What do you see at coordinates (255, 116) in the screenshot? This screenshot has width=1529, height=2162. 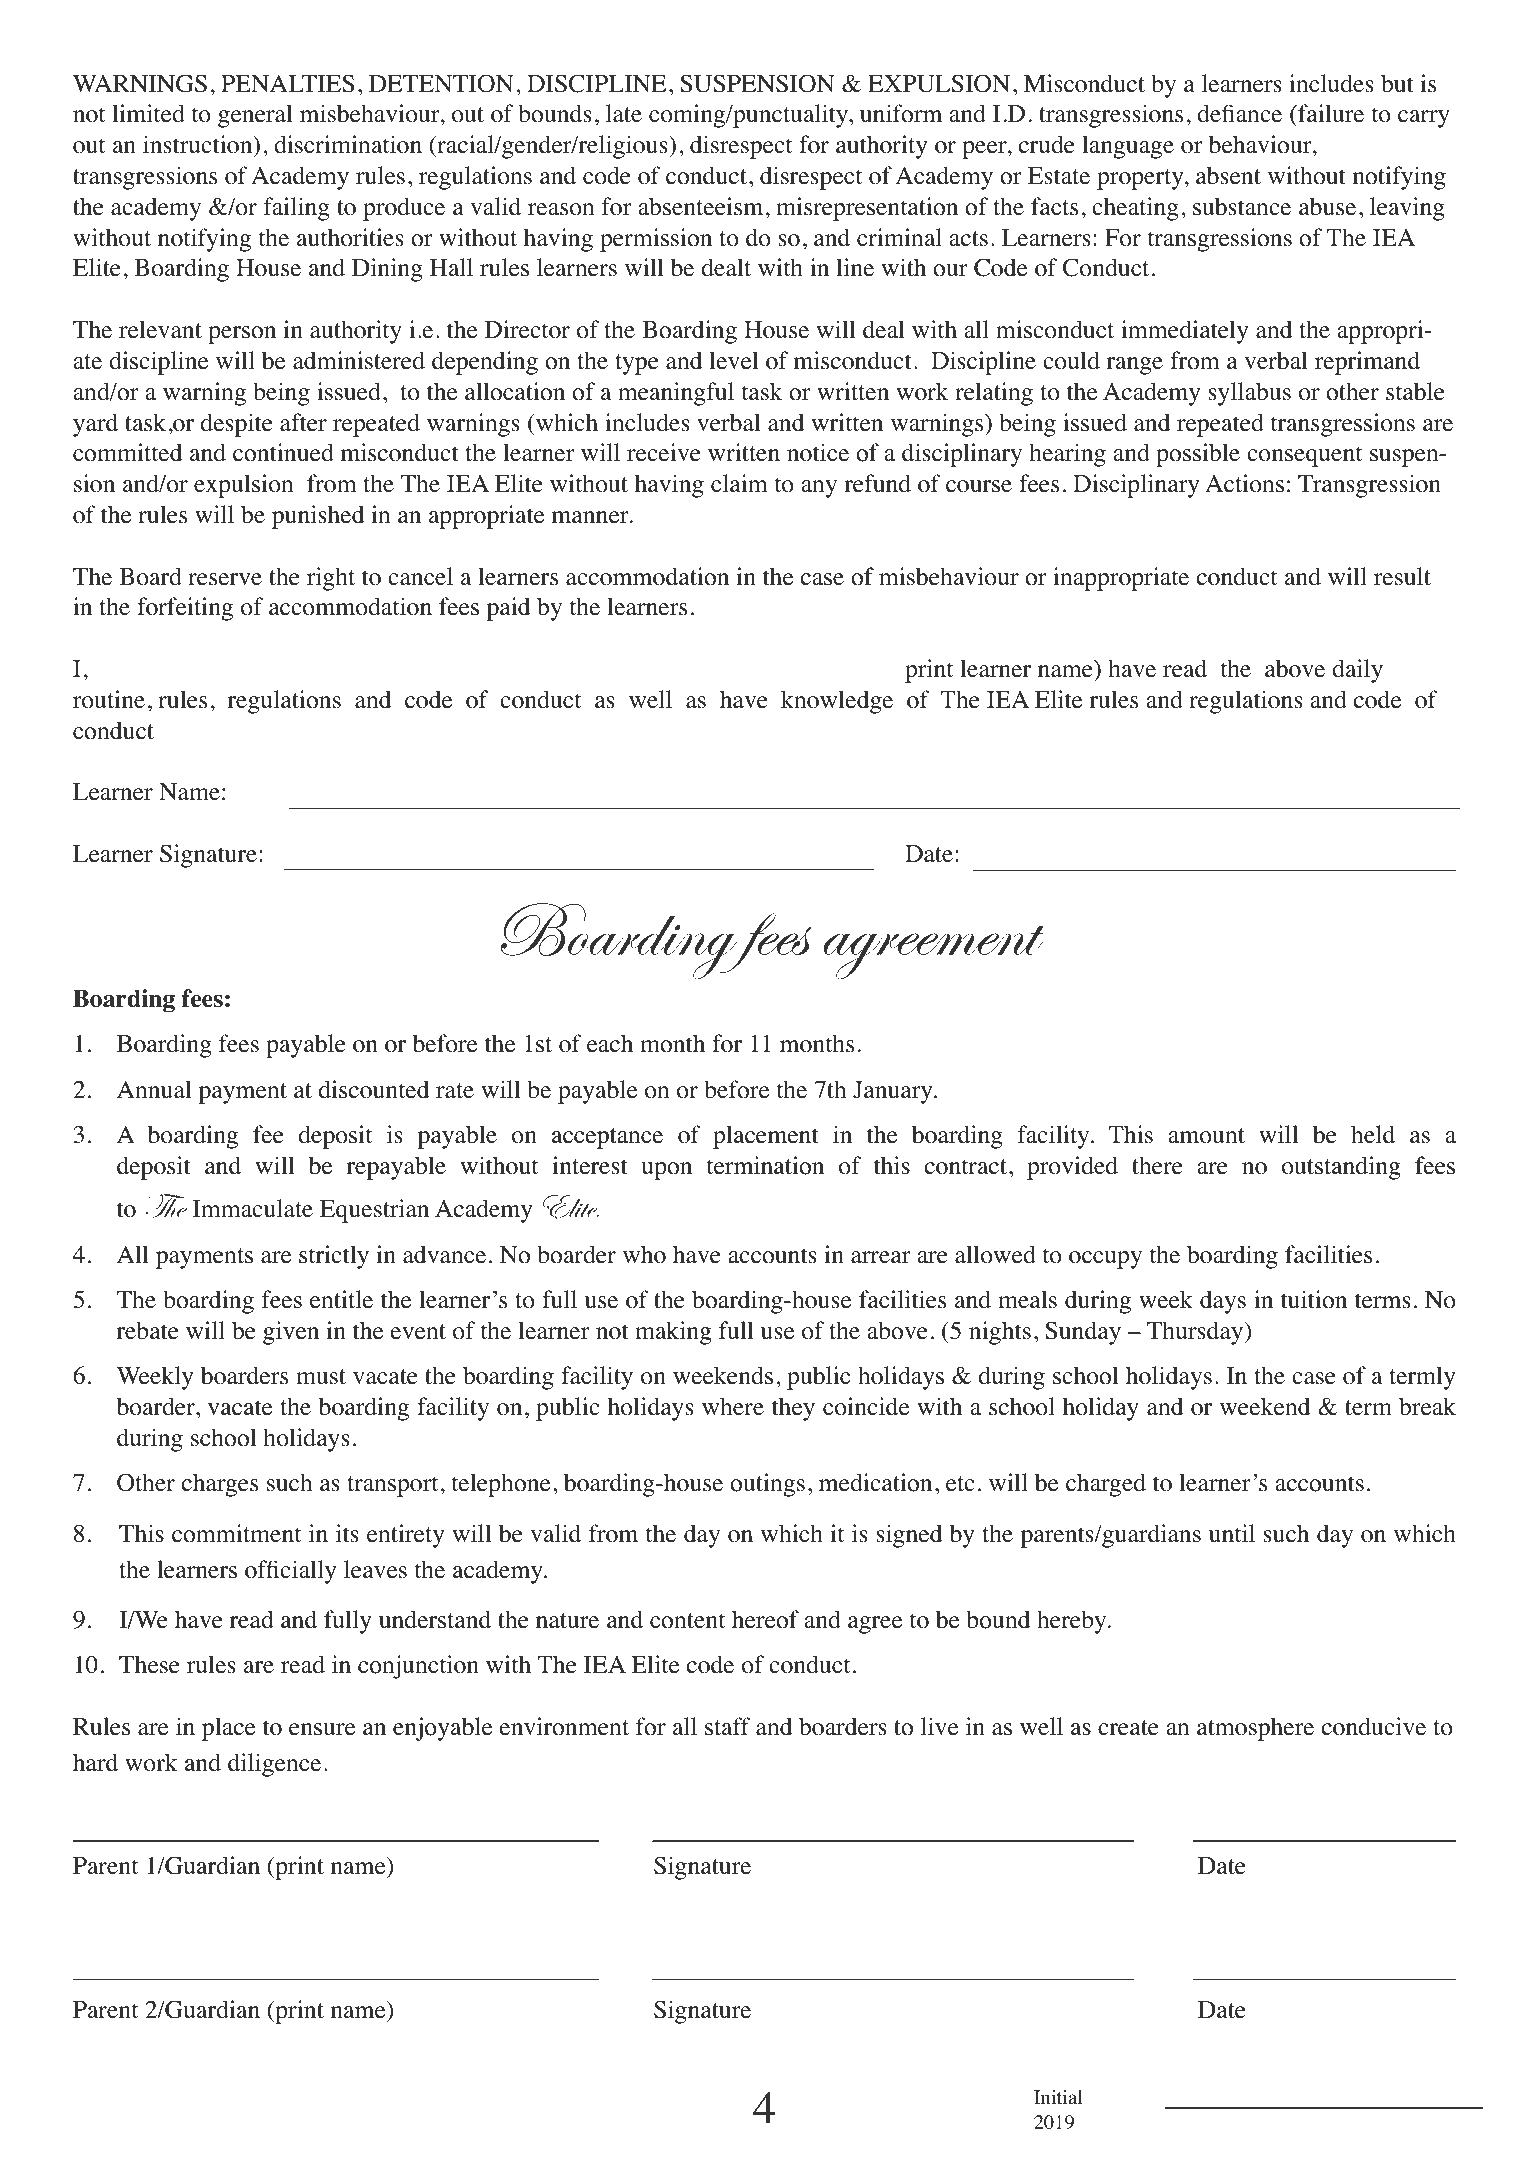 I see `general` at bounding box center [255, 116].
